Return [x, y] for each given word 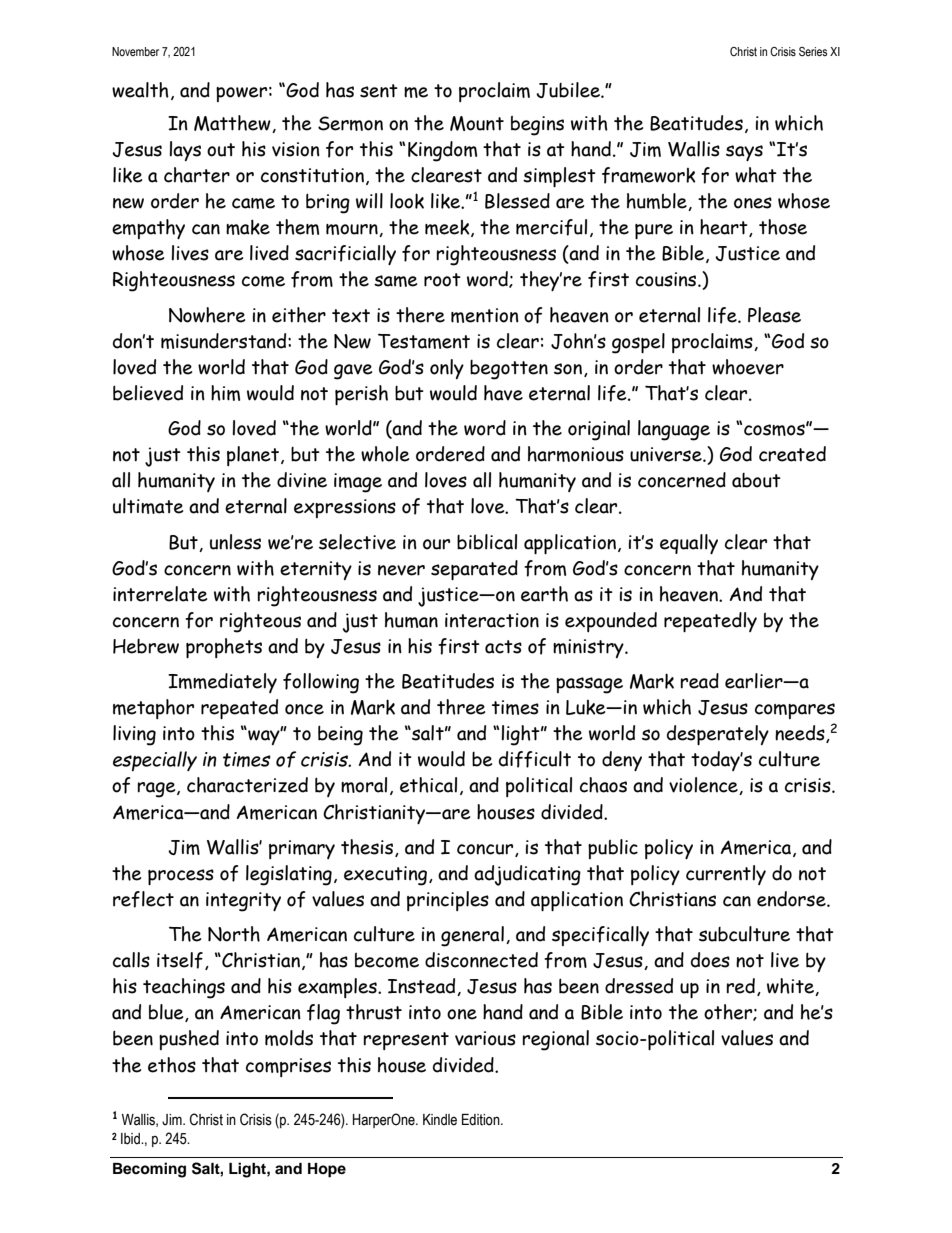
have [503, 393]
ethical [428, 785]
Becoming [149, 1170]
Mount [477, 123]
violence [704, 786]
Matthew [233, 124]
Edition [482, 1120]
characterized [247, 785]
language [674, 430]
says [744, 153]
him [225, 393]
